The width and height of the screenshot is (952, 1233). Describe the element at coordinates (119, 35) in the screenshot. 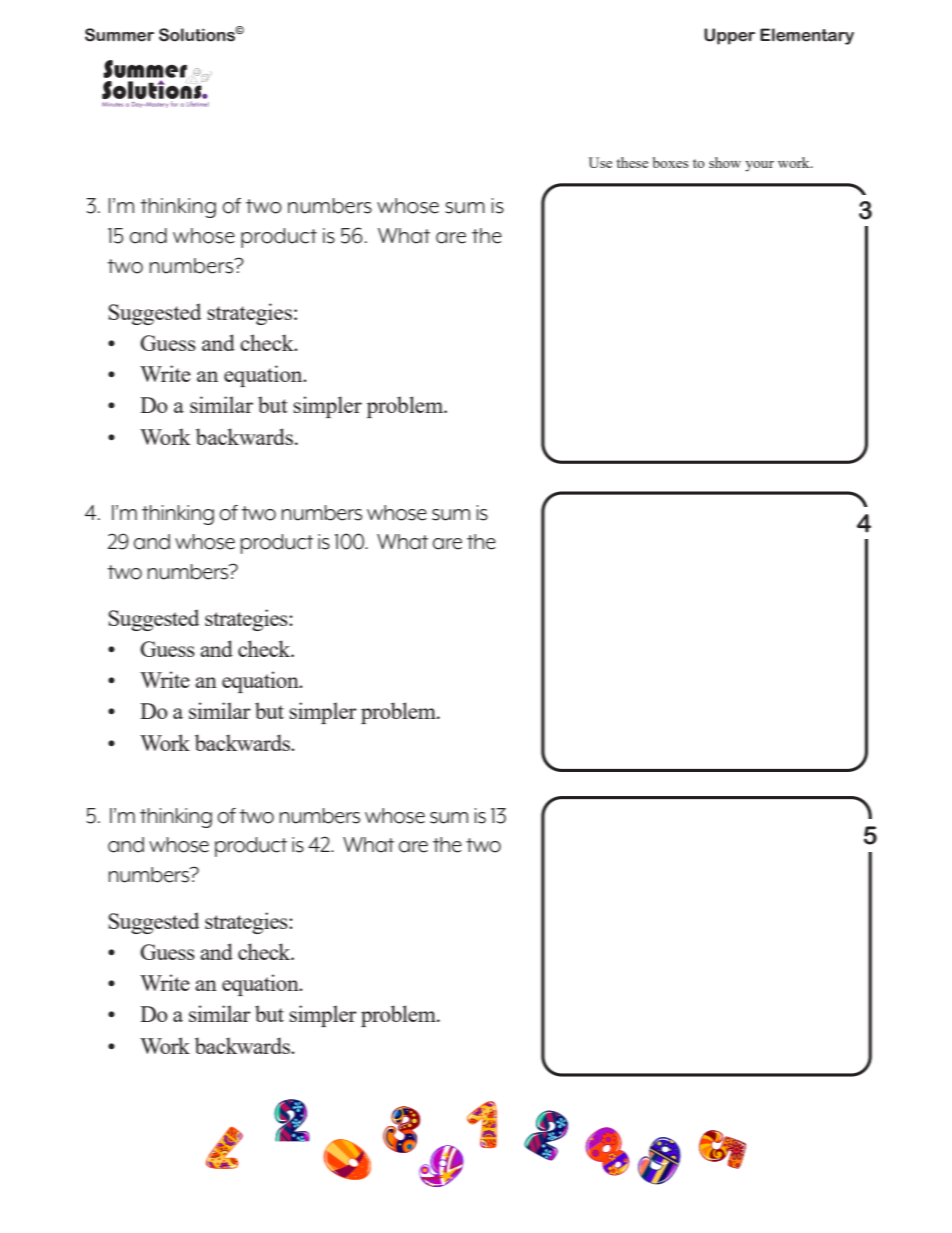

I see `Summer` at that location.
